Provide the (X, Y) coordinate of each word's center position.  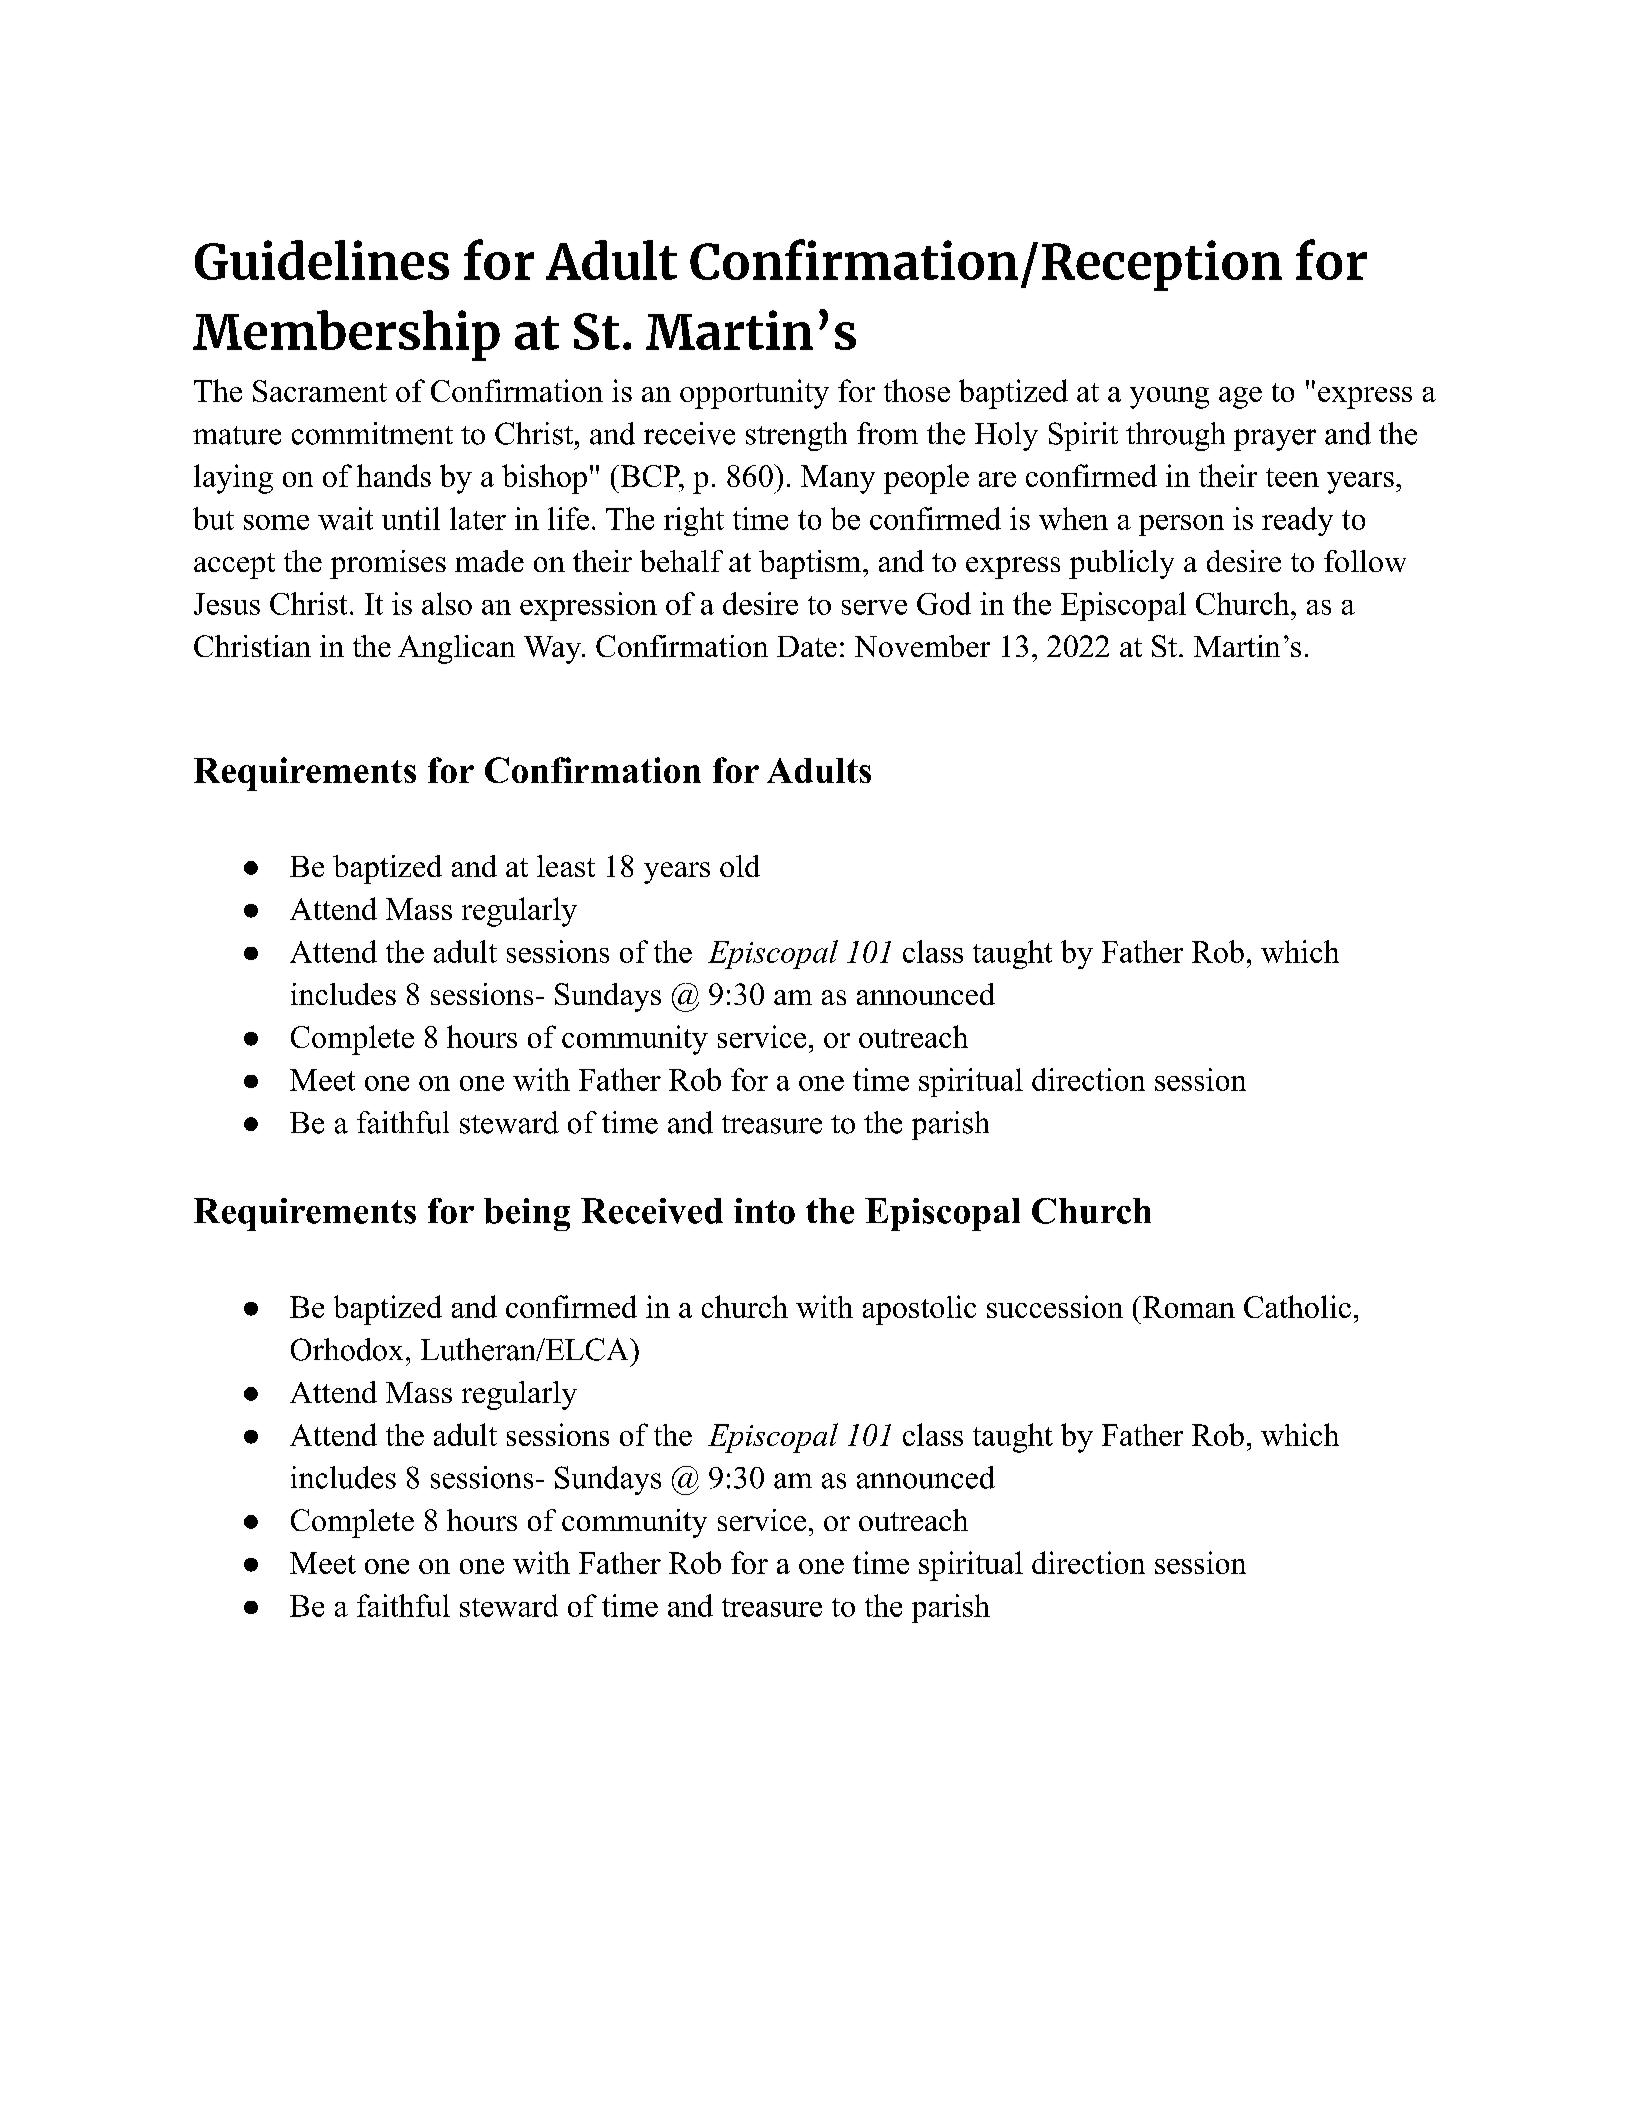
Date (807, 646)
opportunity (754, 394)
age (1240, 398)
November (922, 646)
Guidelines (322, 260)
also (447, 603)
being (527, 1214)
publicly (1121, 564)
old (740, 866)
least (566, 866)
